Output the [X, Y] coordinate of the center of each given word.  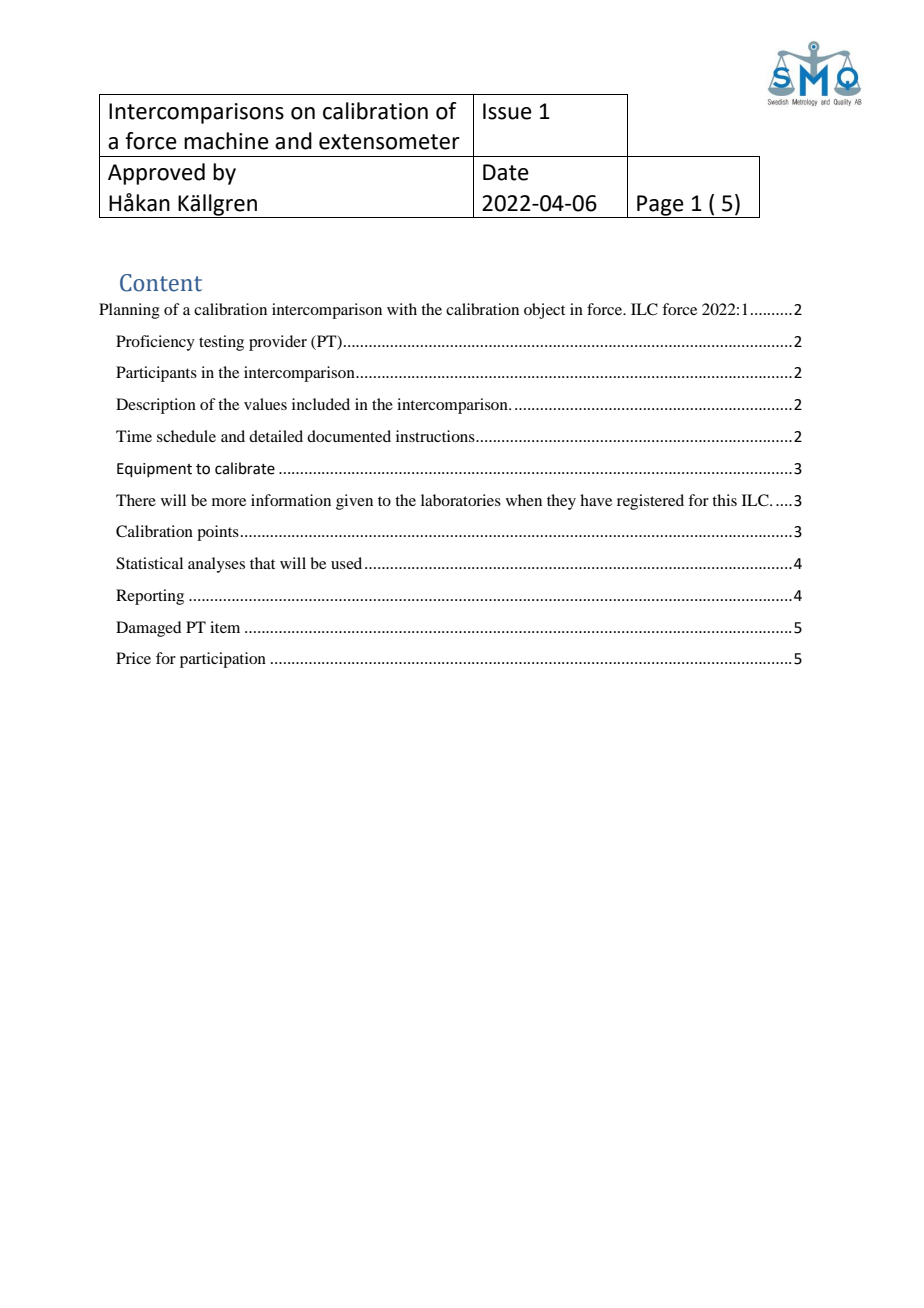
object [544, 311]
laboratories [461, 500]
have [596, 500]
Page [660, 206]
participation [223, 660]
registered [650, 502]
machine [226, 141]
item [225, 627]
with [402, 309]
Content [161, 283]
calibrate [245, 468]
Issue [507, 111]
